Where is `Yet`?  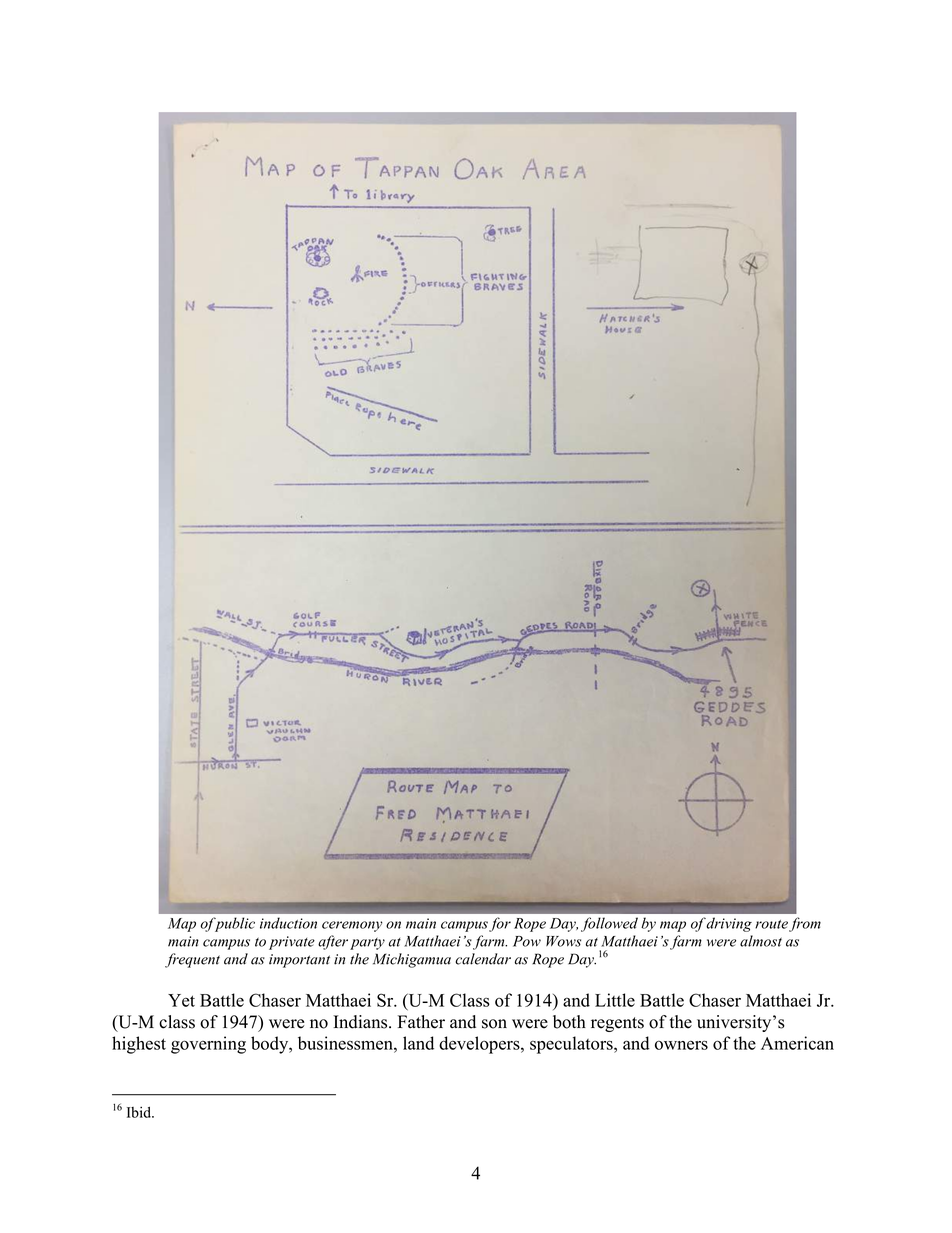 Yet is located at coordinates (181, 1000).
